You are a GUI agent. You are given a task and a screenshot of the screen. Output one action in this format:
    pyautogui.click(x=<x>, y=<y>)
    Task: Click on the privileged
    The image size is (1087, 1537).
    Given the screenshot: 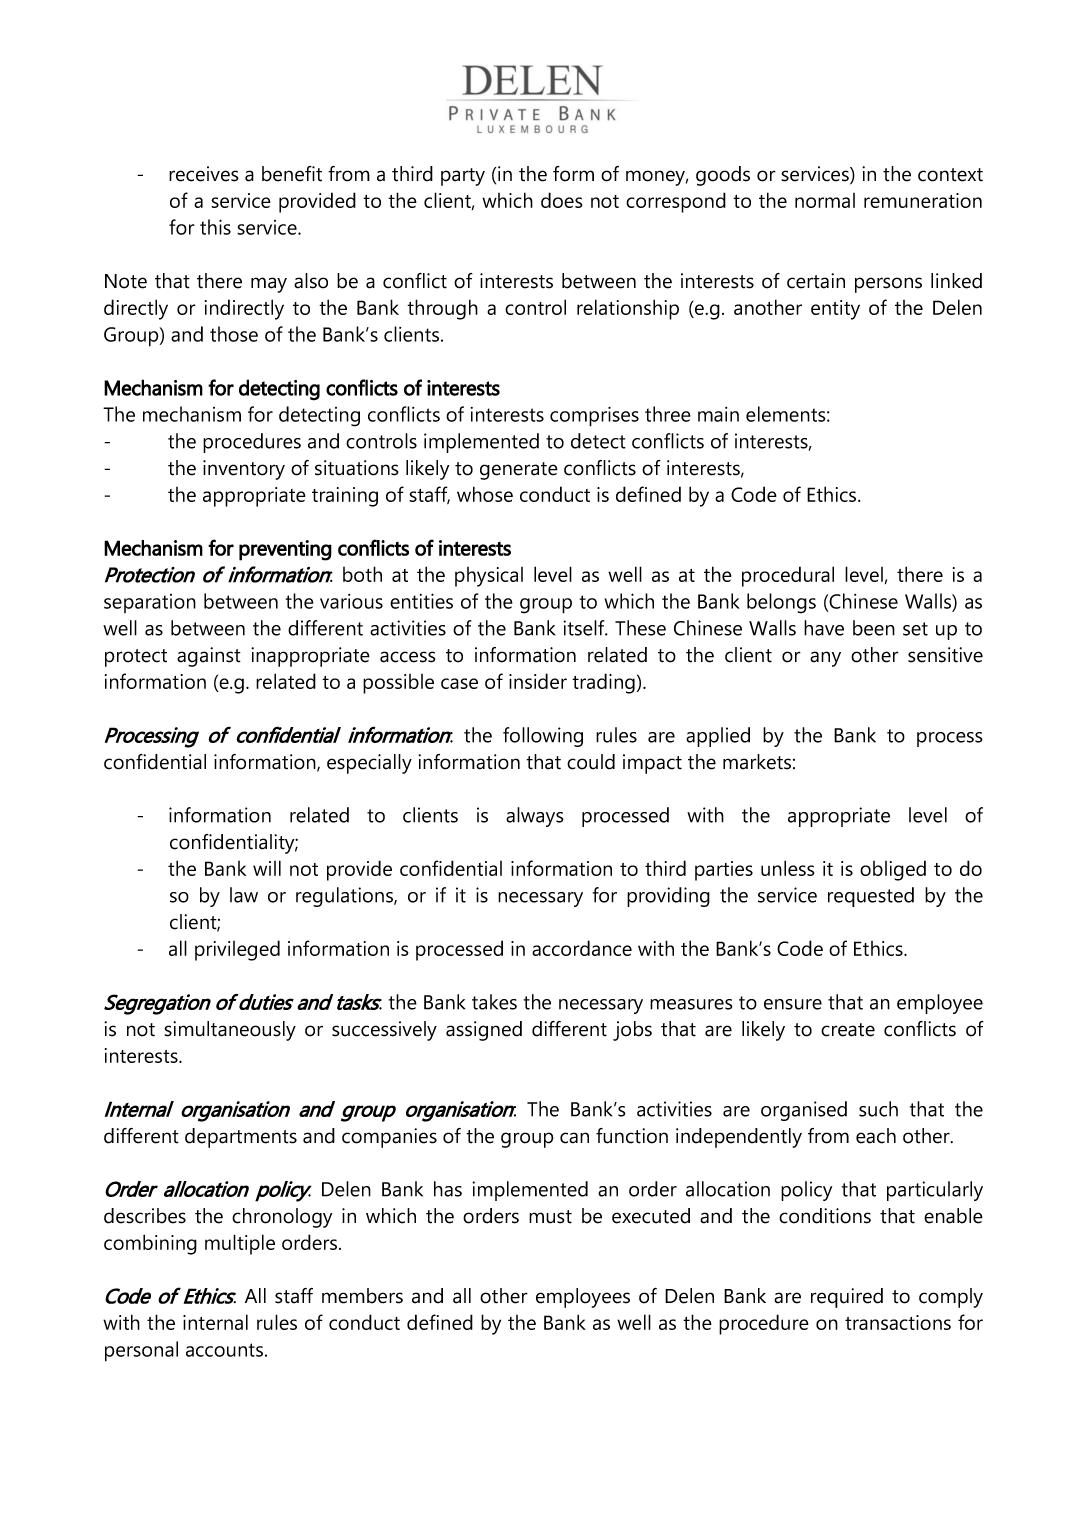 What is the action you would take?
    pyautogui.click(x=237, y=950)
